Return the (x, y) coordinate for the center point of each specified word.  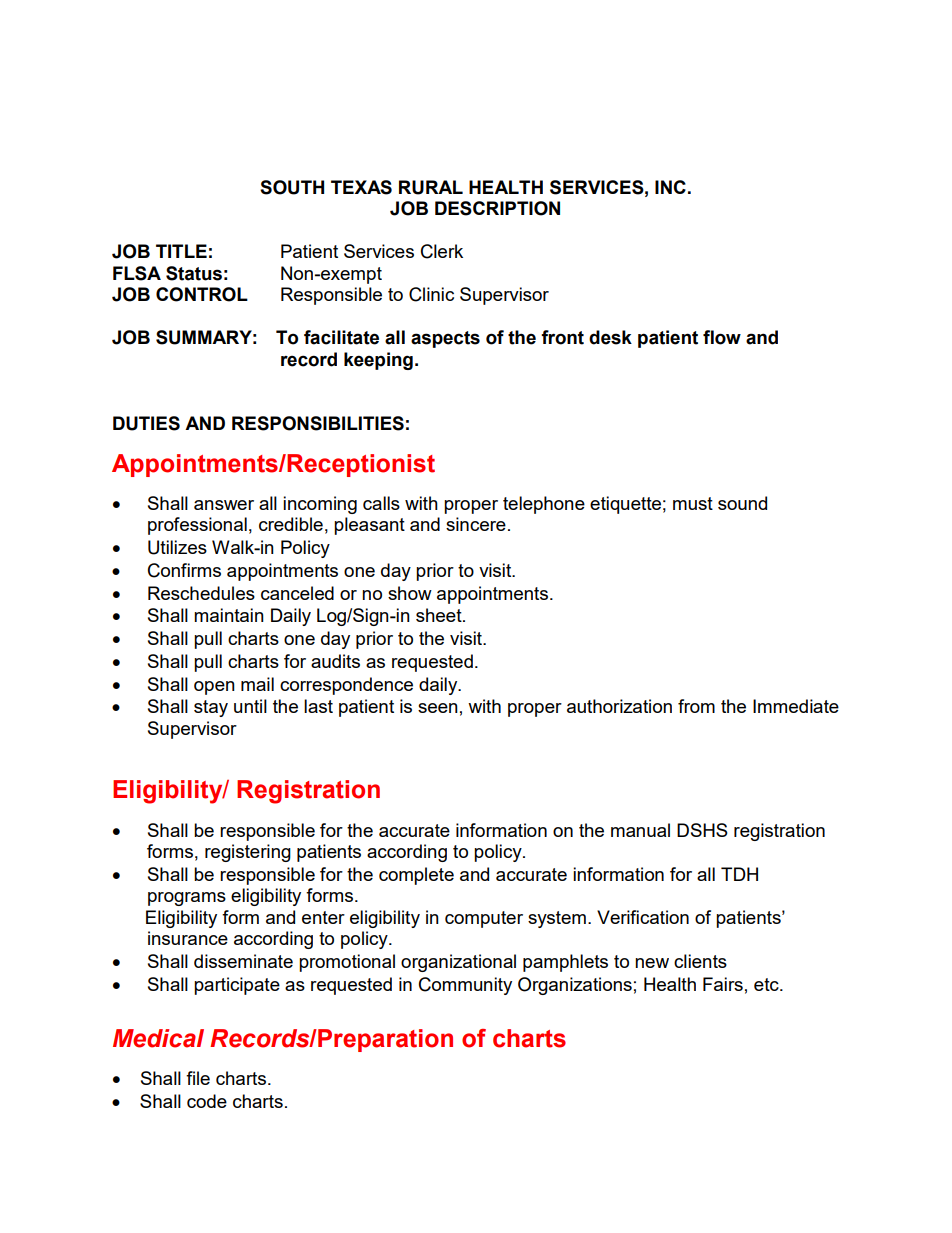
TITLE (181, 251)
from (696, 706)
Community (465, 986)
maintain (229, 615)
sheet (440, 615)
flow (722, 337)
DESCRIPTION (497, 208)
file (198, 1078)
